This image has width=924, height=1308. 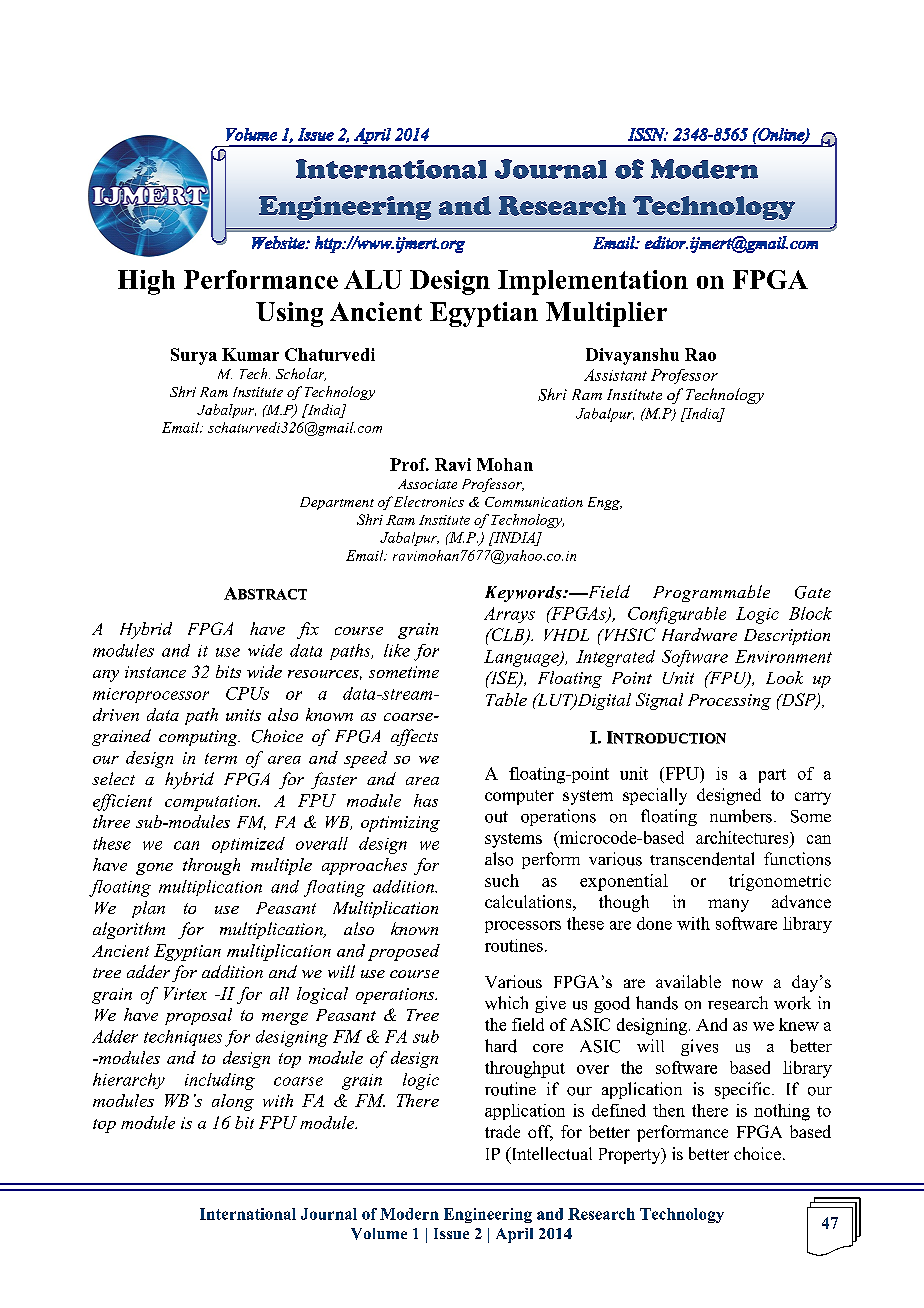 I want to click on Programmable, so click(x=711, y=593).
